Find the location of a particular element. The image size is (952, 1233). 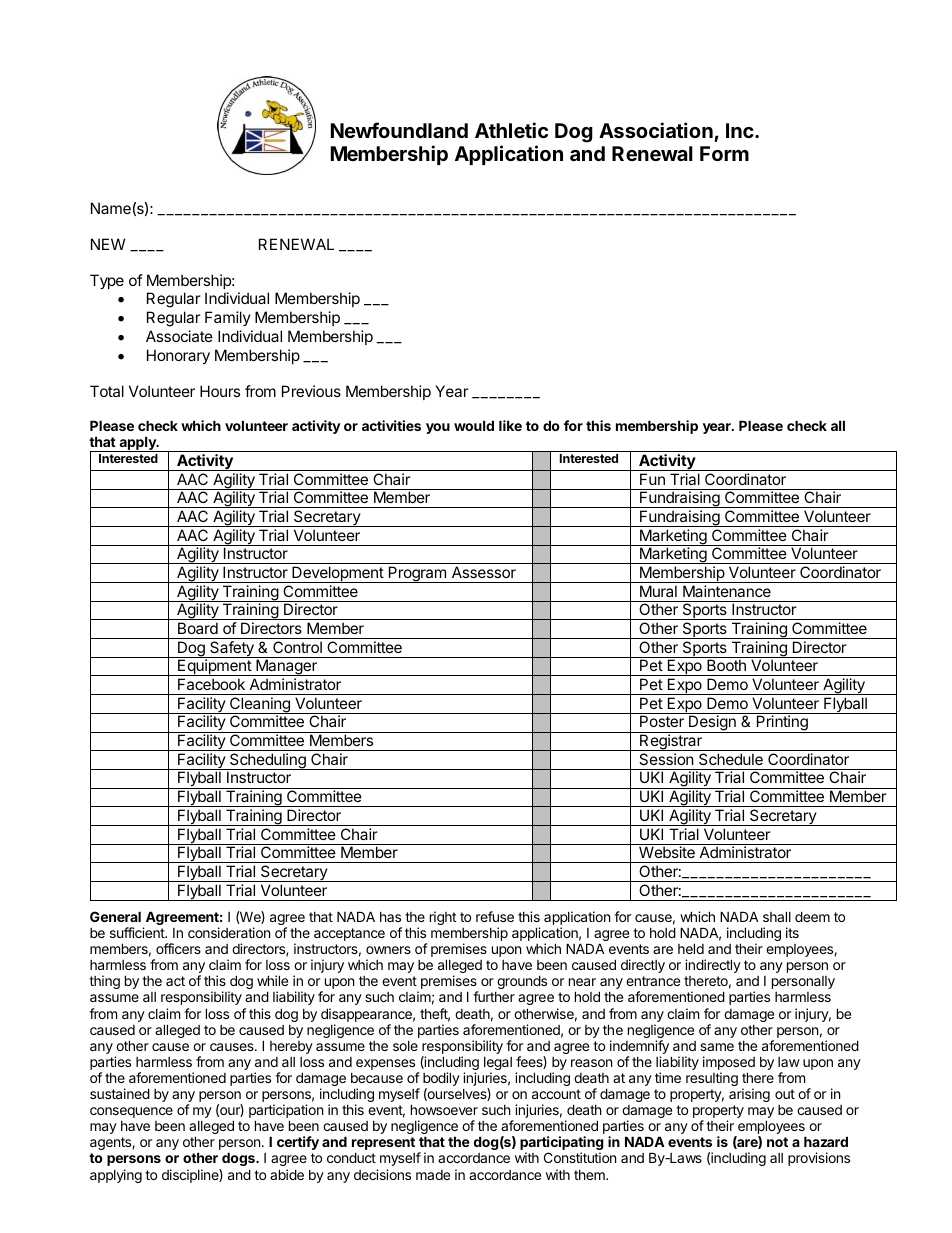

Type is located at coordinates (107, 281).
